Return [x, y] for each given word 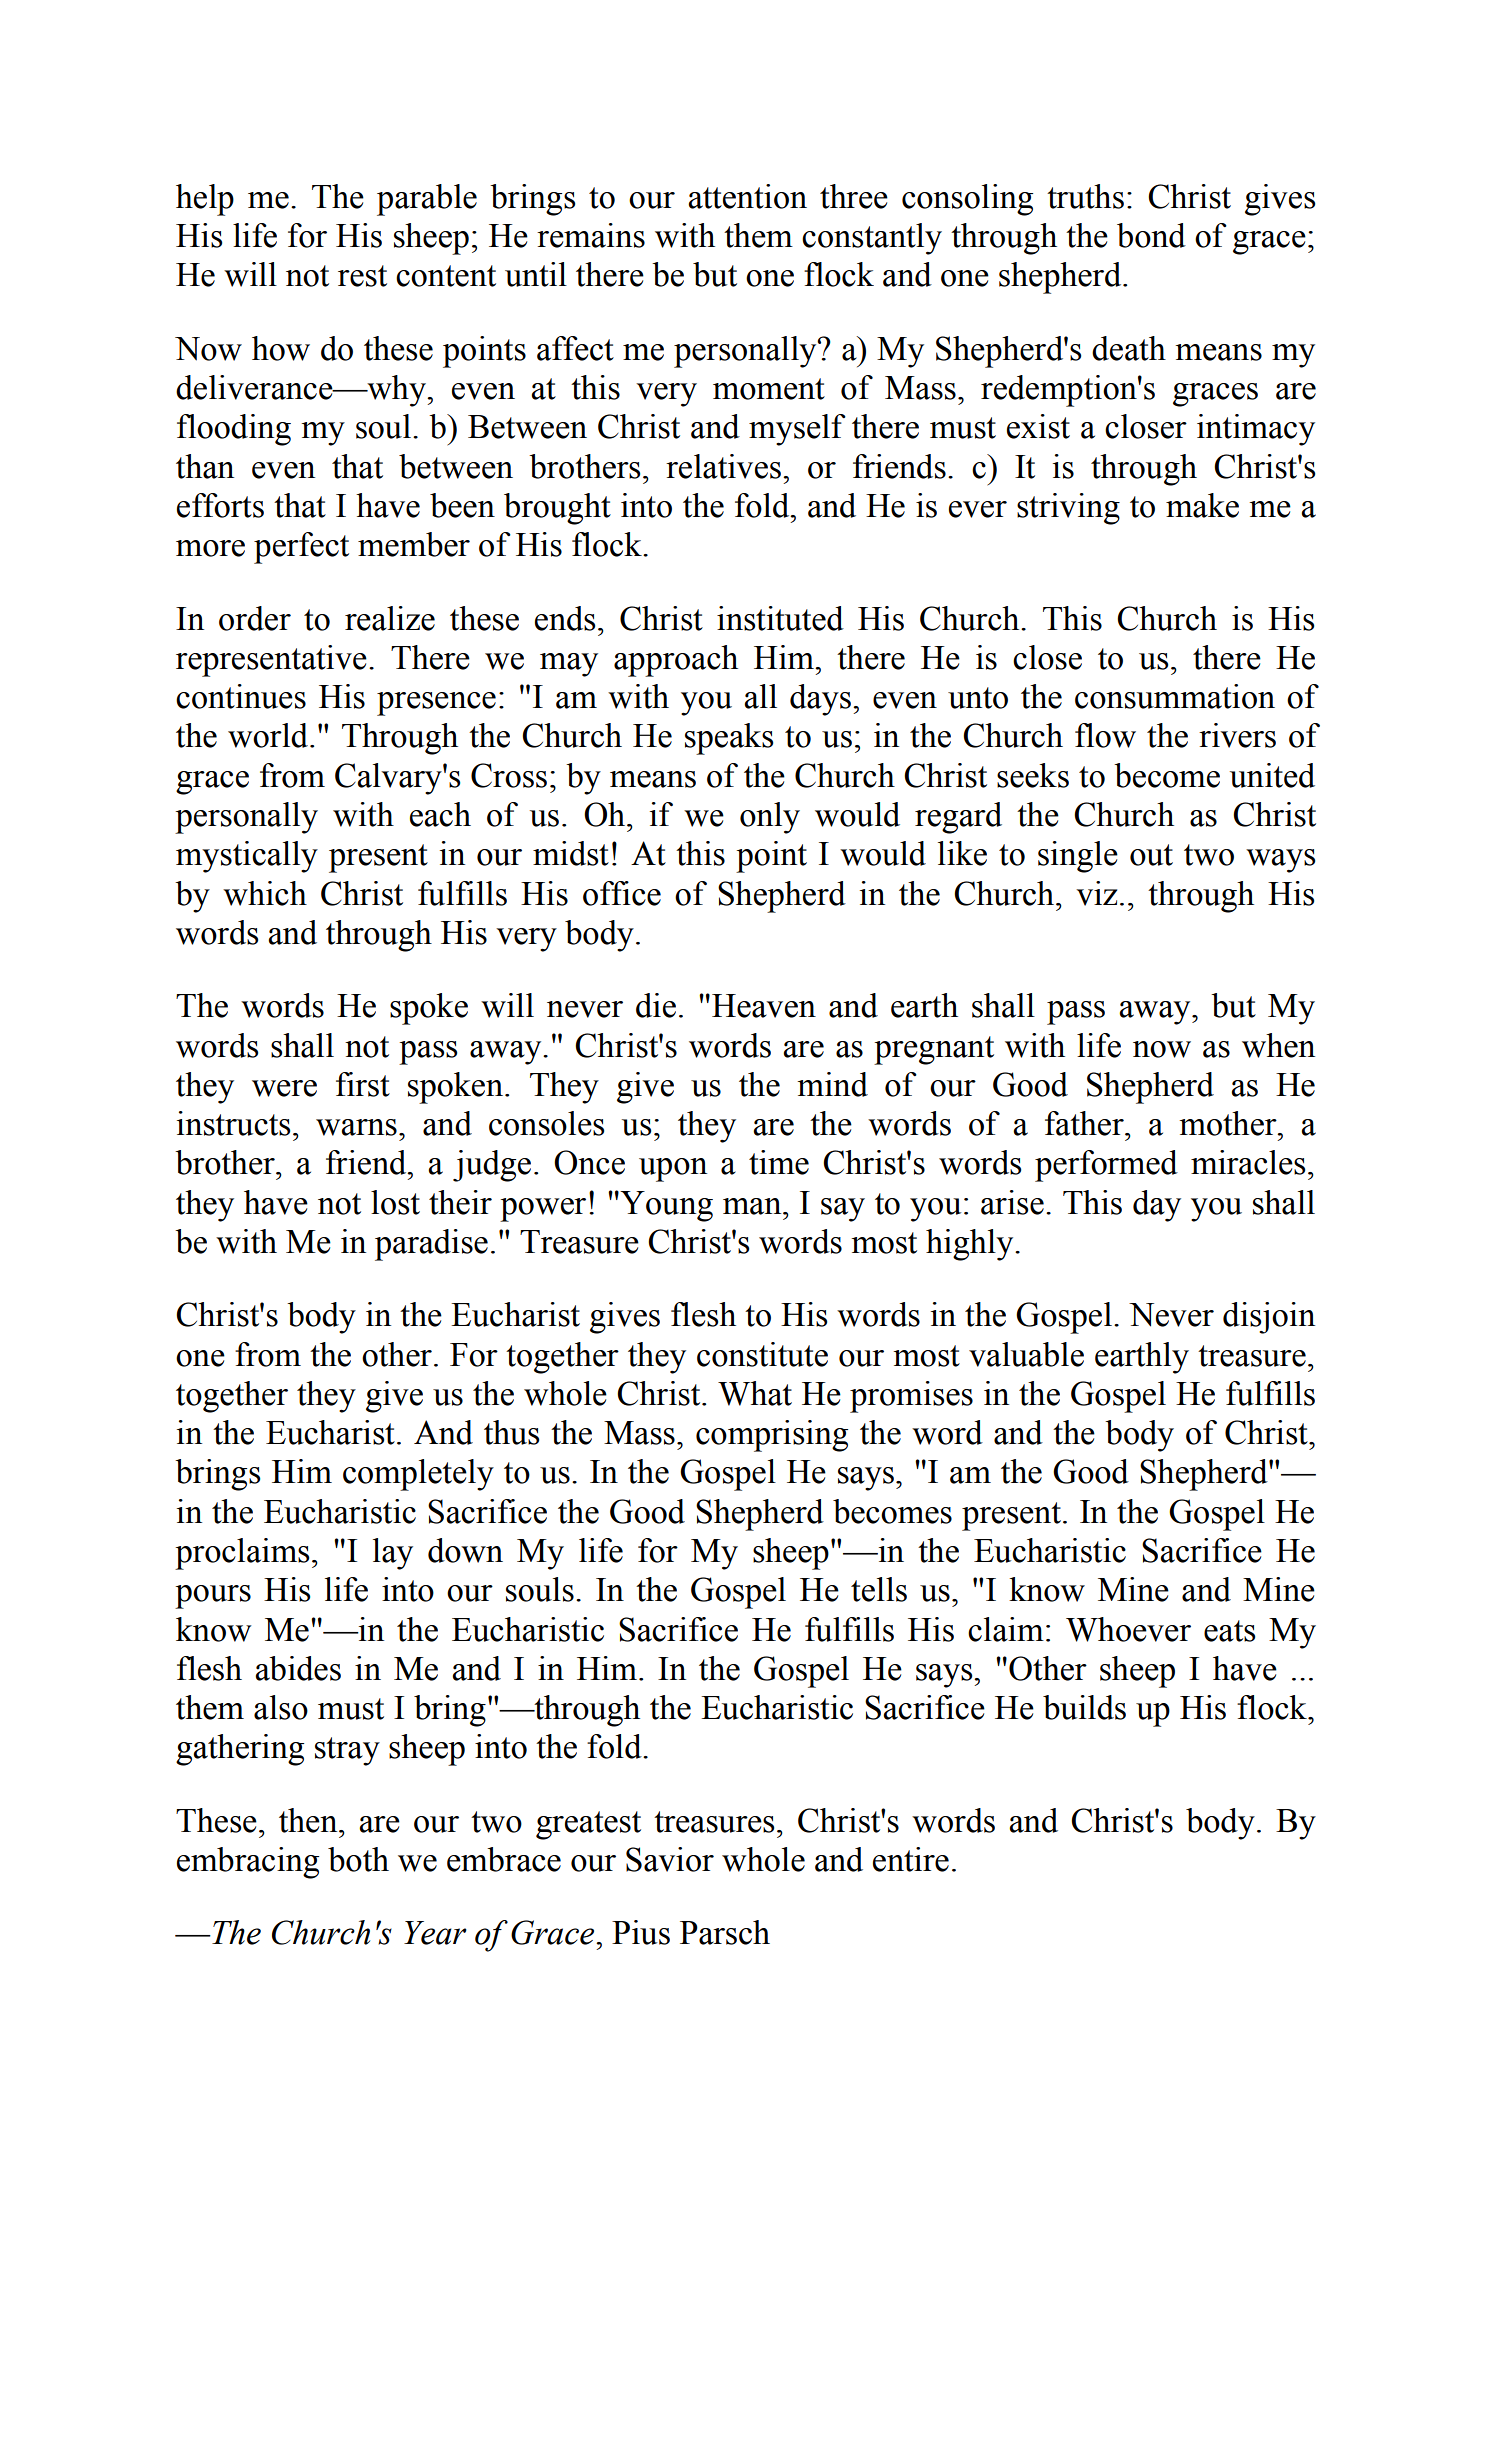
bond [1151, 235]
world [269, 735]
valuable [1026, 1354]
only [770, 818]
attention [747, 196]
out [1151, 855]
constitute [762, 1354]
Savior [670, 1859]
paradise [431, 1245]
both [358, 1859]
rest [362, 276]
